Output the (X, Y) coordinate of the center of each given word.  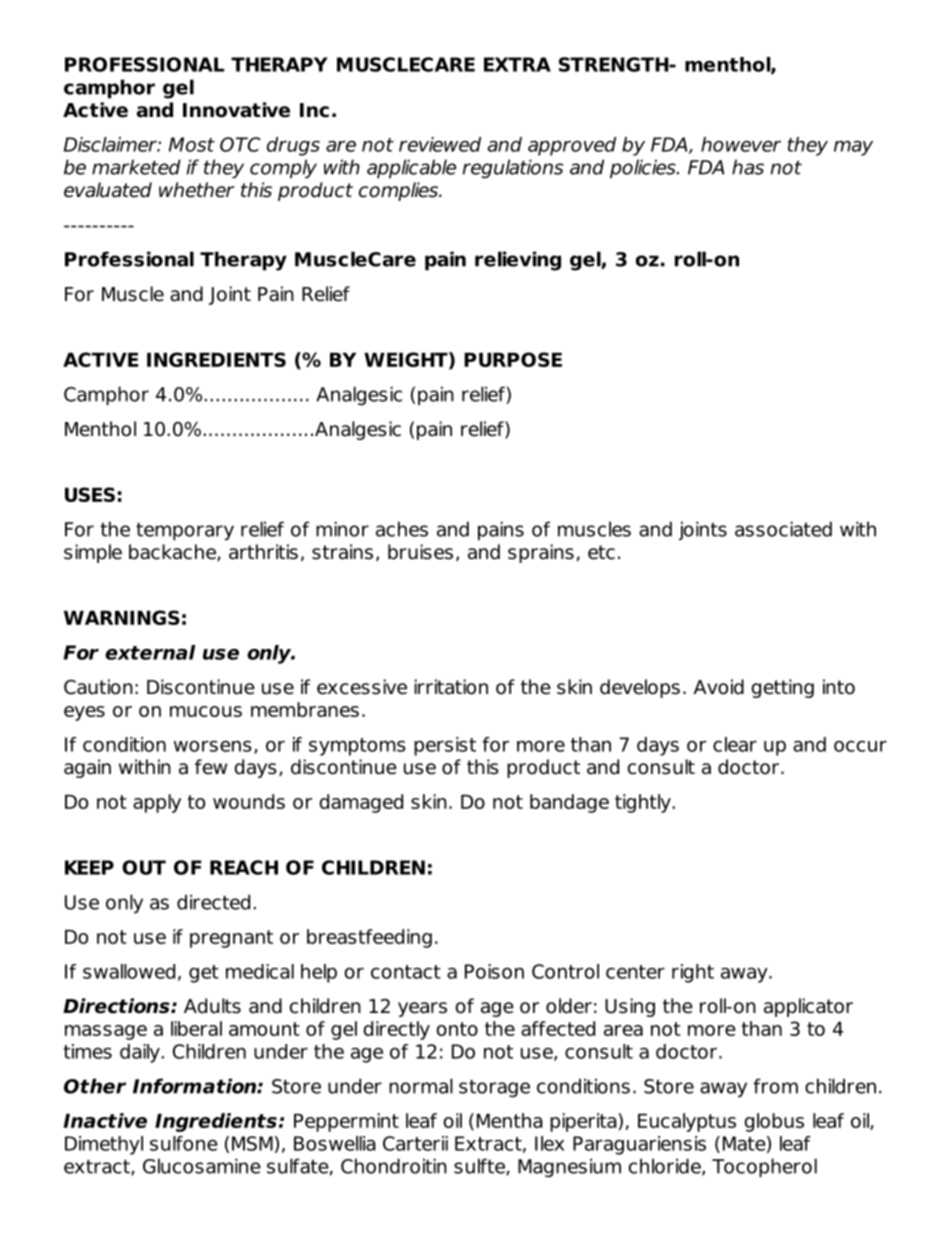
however (741, 144)
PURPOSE (513, 359)
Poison (494, 971)
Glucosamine (202, 1166)
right (693, 973)
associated (783, 529)
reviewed (440, 144)
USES (90, 494)
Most (192, 144)
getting (783, 688)
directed (213, 902)
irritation (451, 687)
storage (494, 1088)
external (150, 652)
